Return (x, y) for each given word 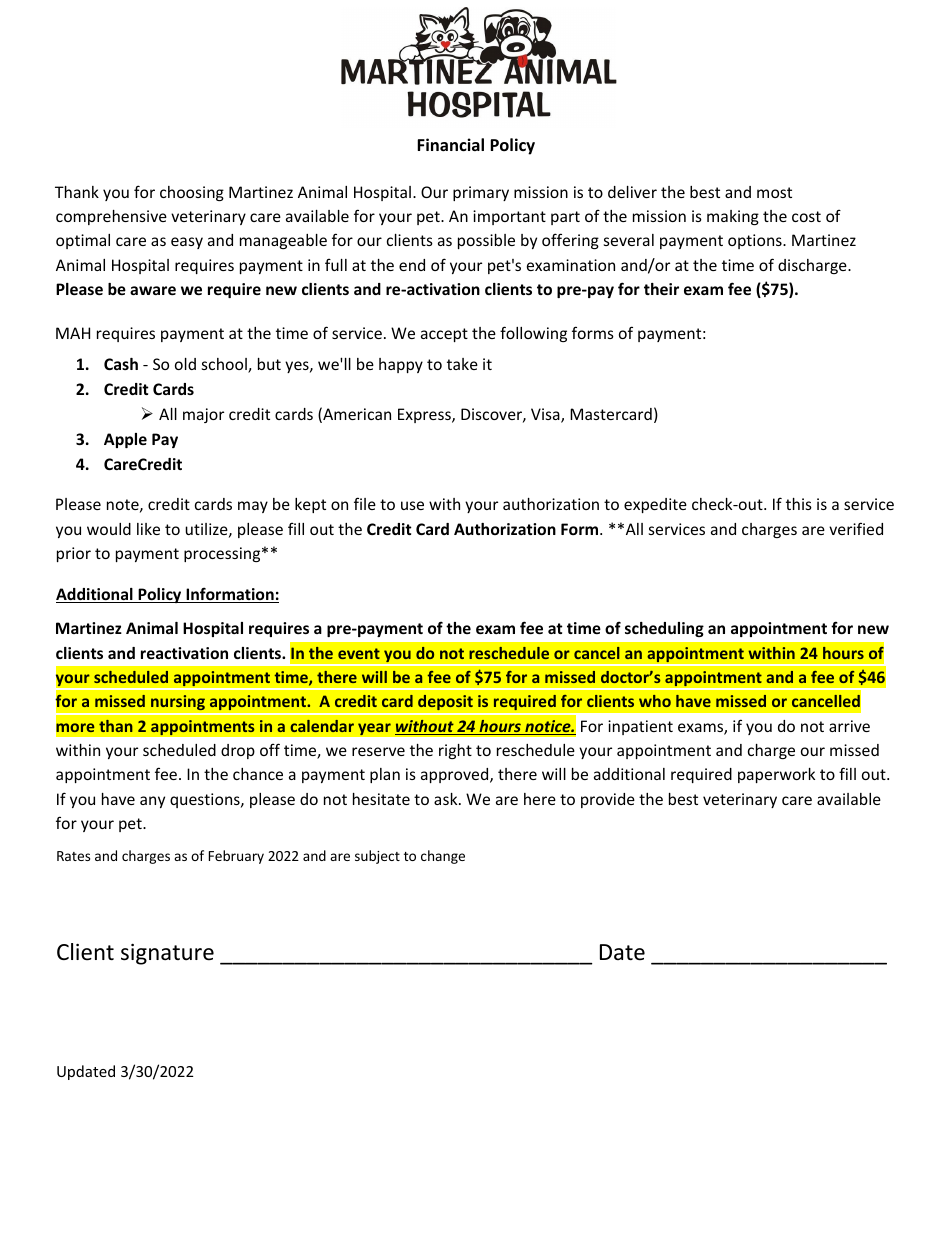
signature (167, 954)
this (799, 504)
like (148, 529)
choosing (192, 193)
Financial (450, 144)
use (412, 505)
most (774, 192)
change (443, 857)
